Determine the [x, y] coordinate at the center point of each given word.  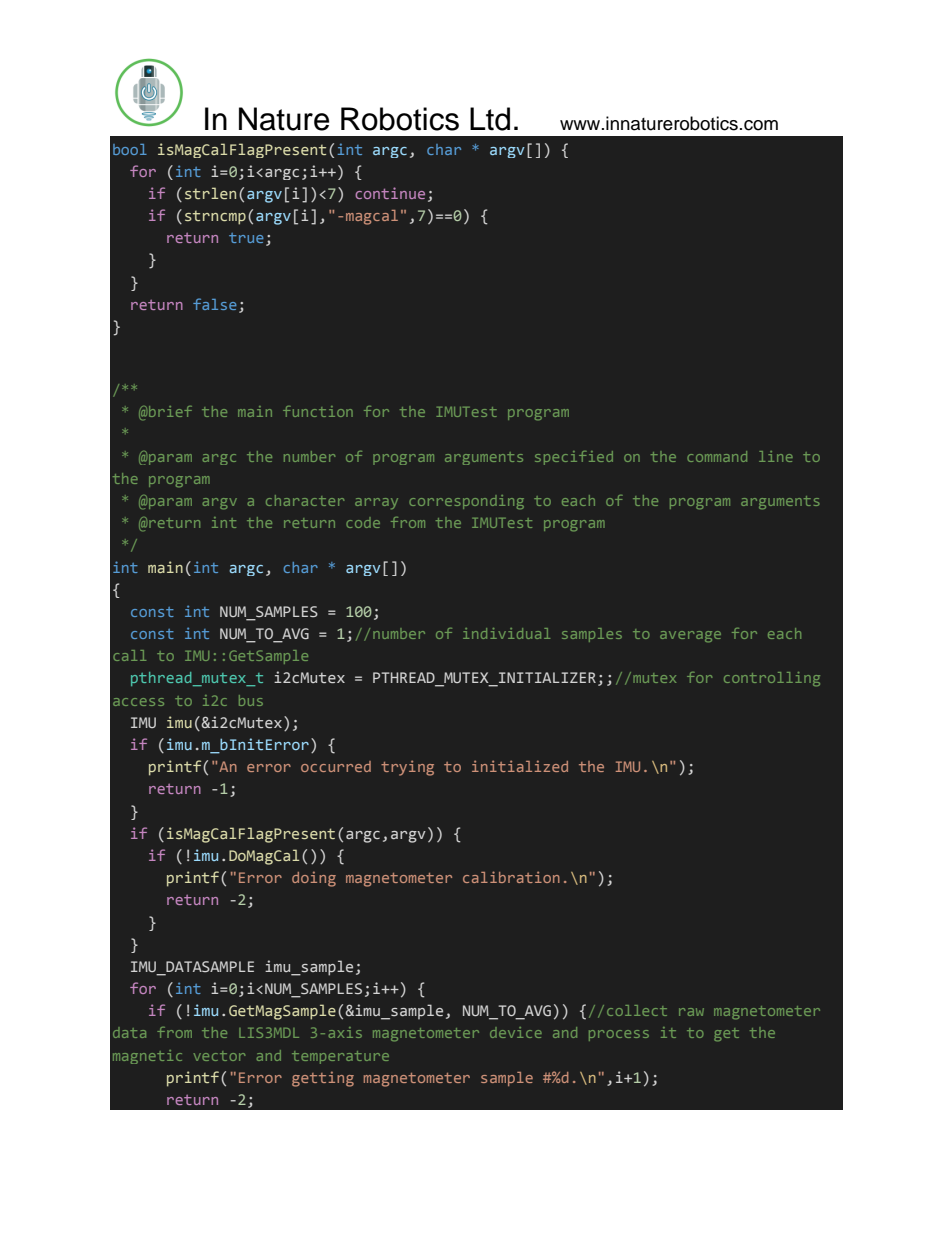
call [129, 655]
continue [390, 193]
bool [130, 149]
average [690, 637]
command [717, 456]
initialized [520, 766]
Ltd [490, 119]
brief [169, 411]
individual [506, 633]
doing [314, 879]
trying [407, 768]
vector [219, 1056]
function [318, 411]
